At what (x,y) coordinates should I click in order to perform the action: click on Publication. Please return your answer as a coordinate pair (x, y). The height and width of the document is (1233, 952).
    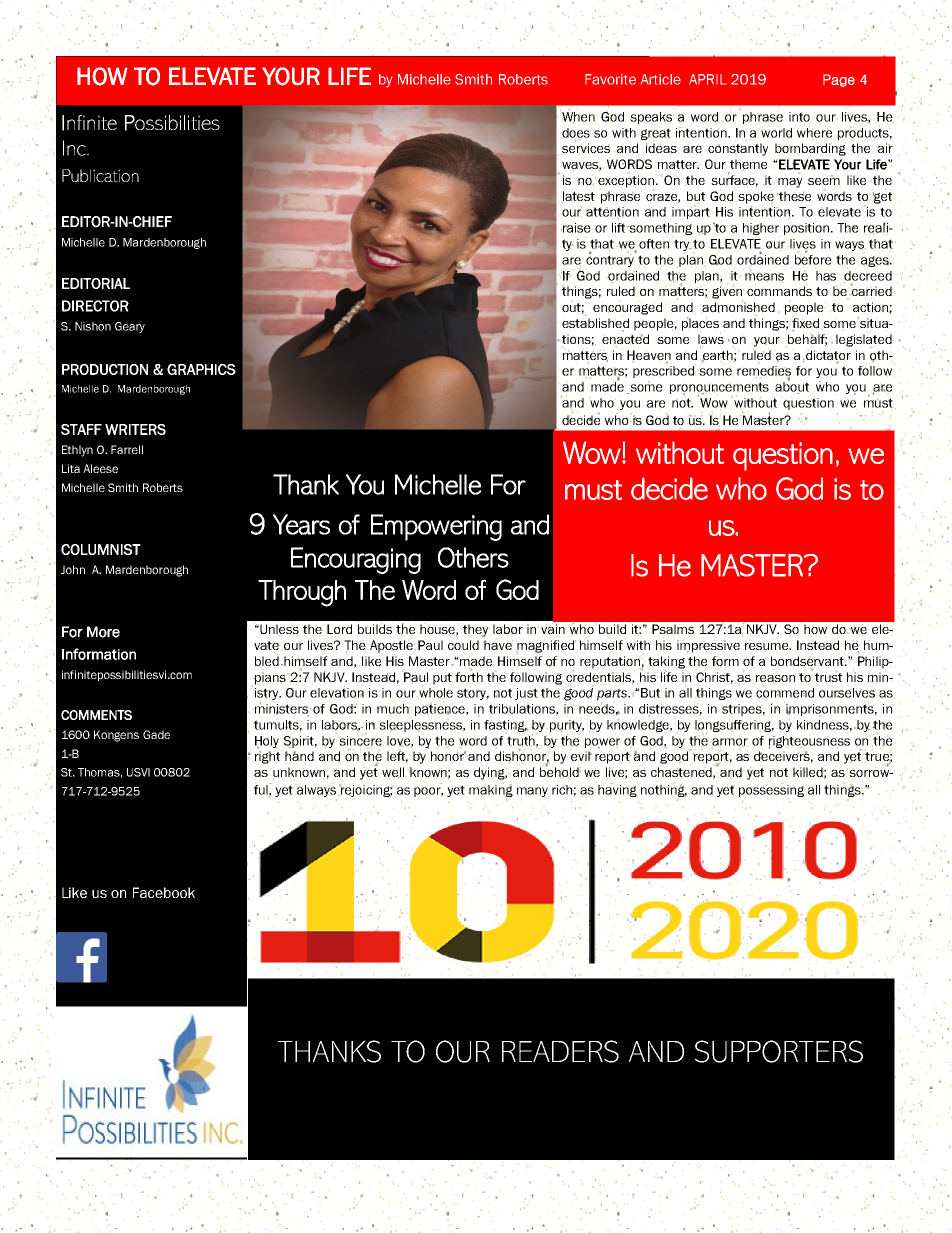
    Looking at the image, I should click on (100, 175).
